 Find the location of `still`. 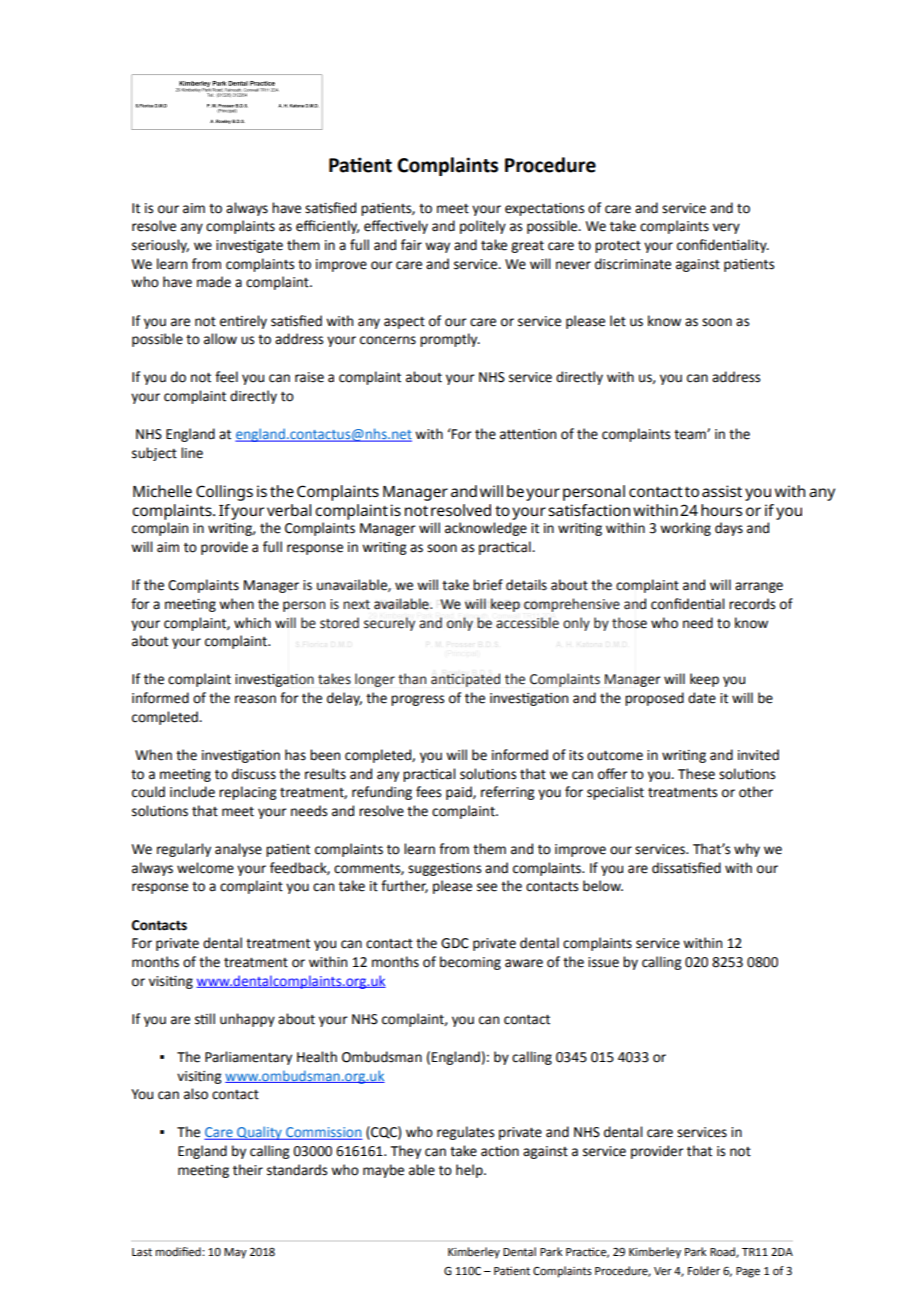

still is located at coordinates (205, 1019).
